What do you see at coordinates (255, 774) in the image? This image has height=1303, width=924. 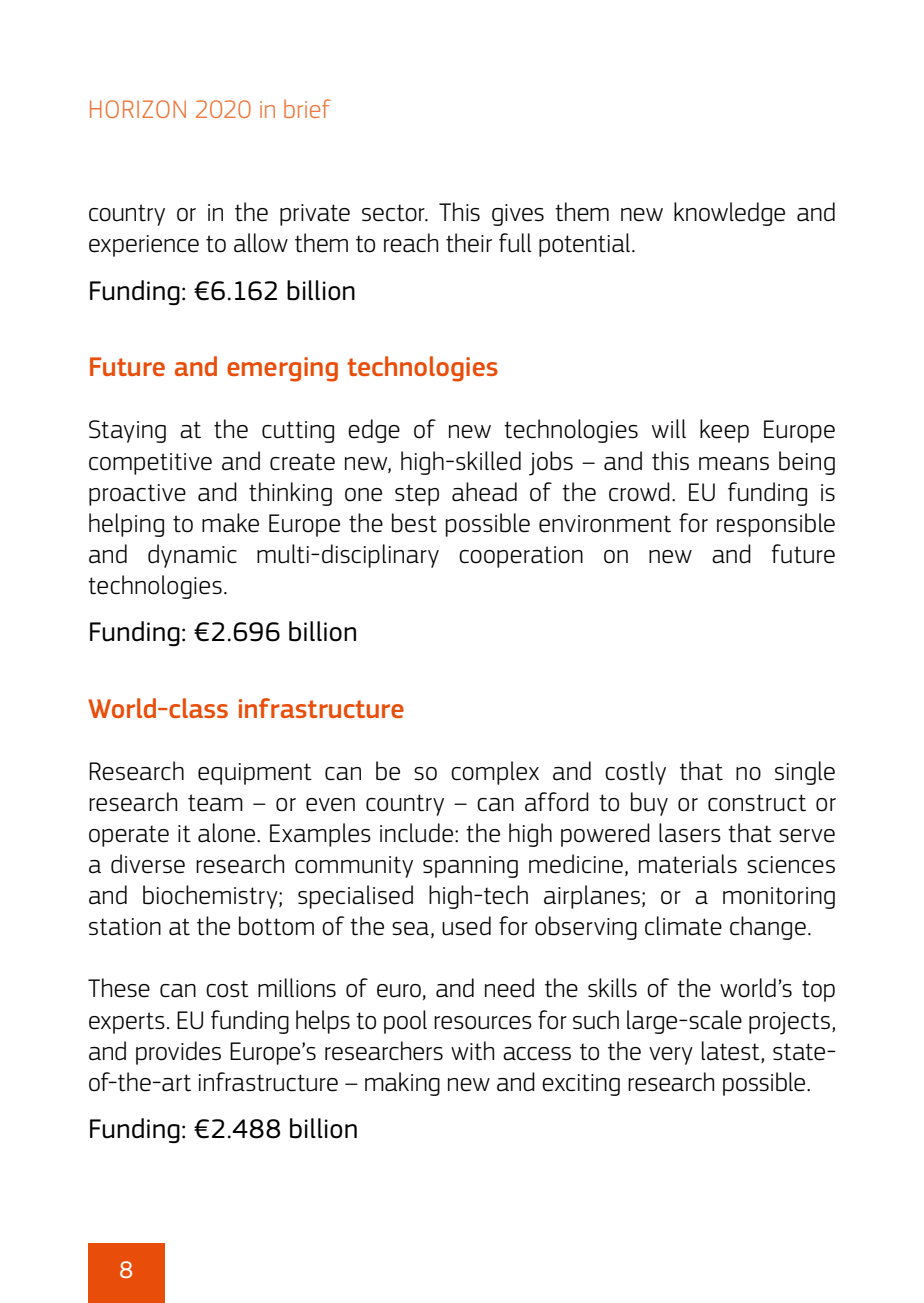 I see `equipment` at bounding box center [255, 774].
